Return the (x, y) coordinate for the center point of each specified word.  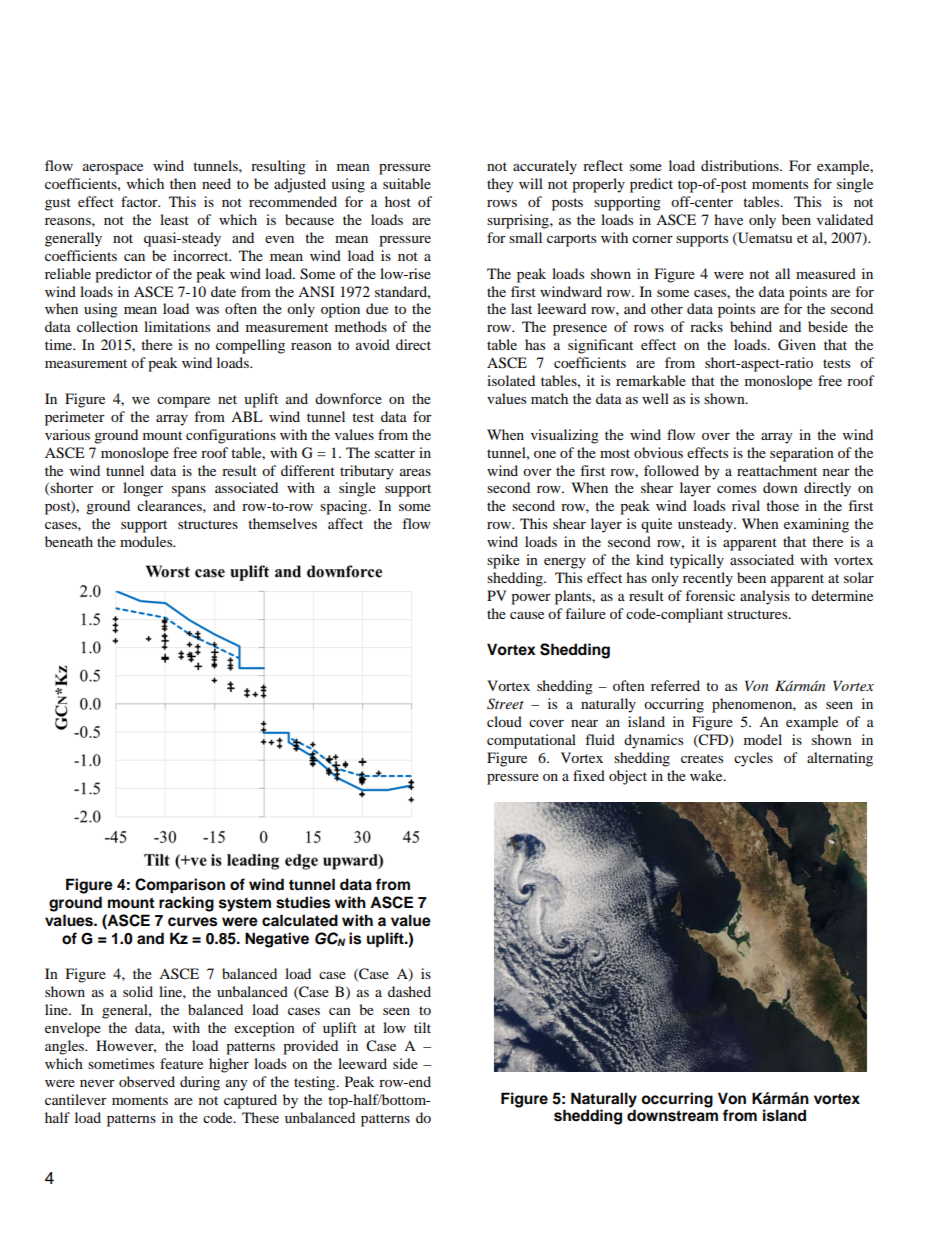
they (500, 185)
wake (707, 775)
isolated (511, 380)
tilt (422, 1027)
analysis (765, 597)
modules (147, 541)
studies (303, 902)
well (655, 398)
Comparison (180, 886)
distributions (741, 165)
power (531, 599)
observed (147, 1081)
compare (183, 402)
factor (140, 201)
